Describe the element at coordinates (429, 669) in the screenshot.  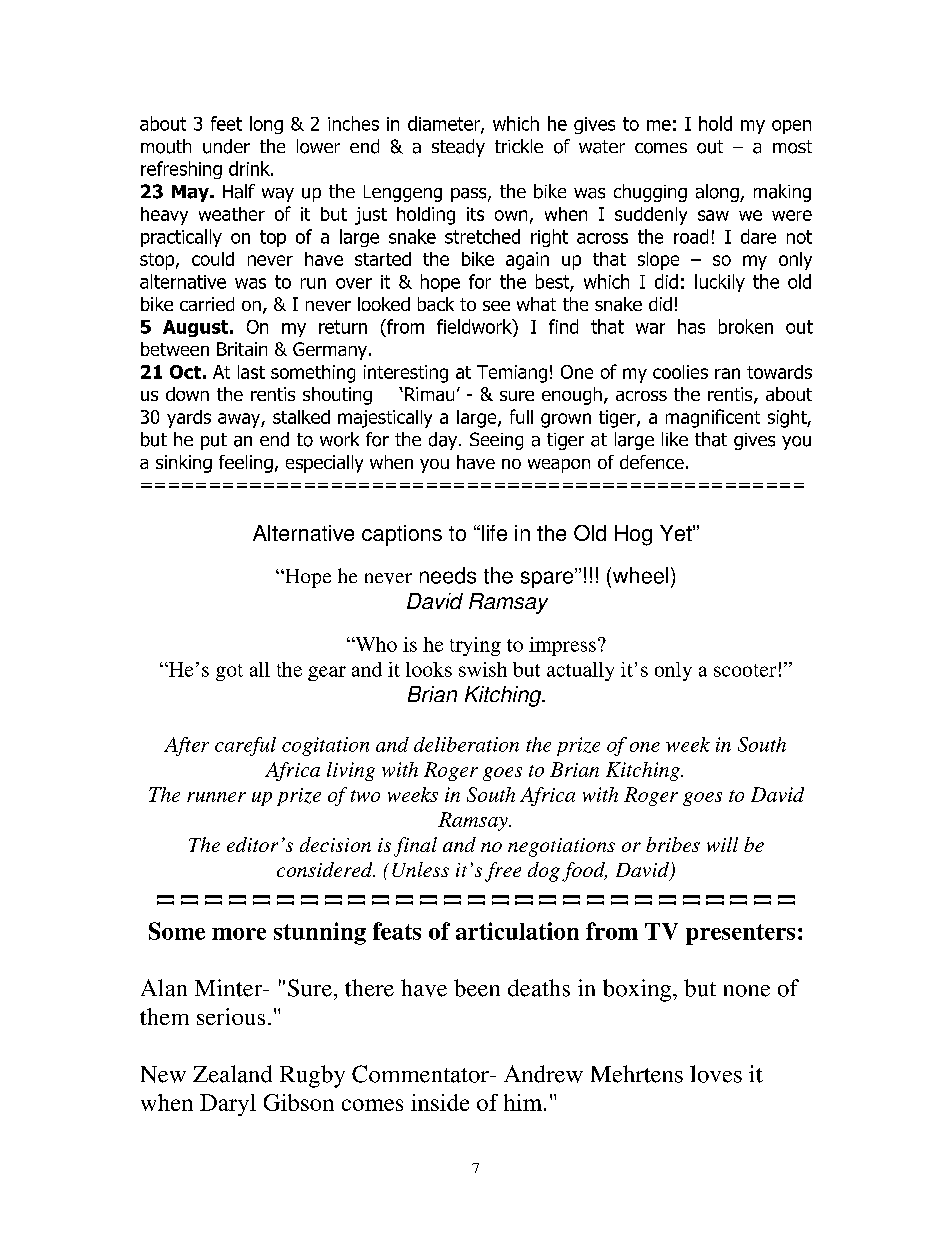
I see `looks` at that location.
